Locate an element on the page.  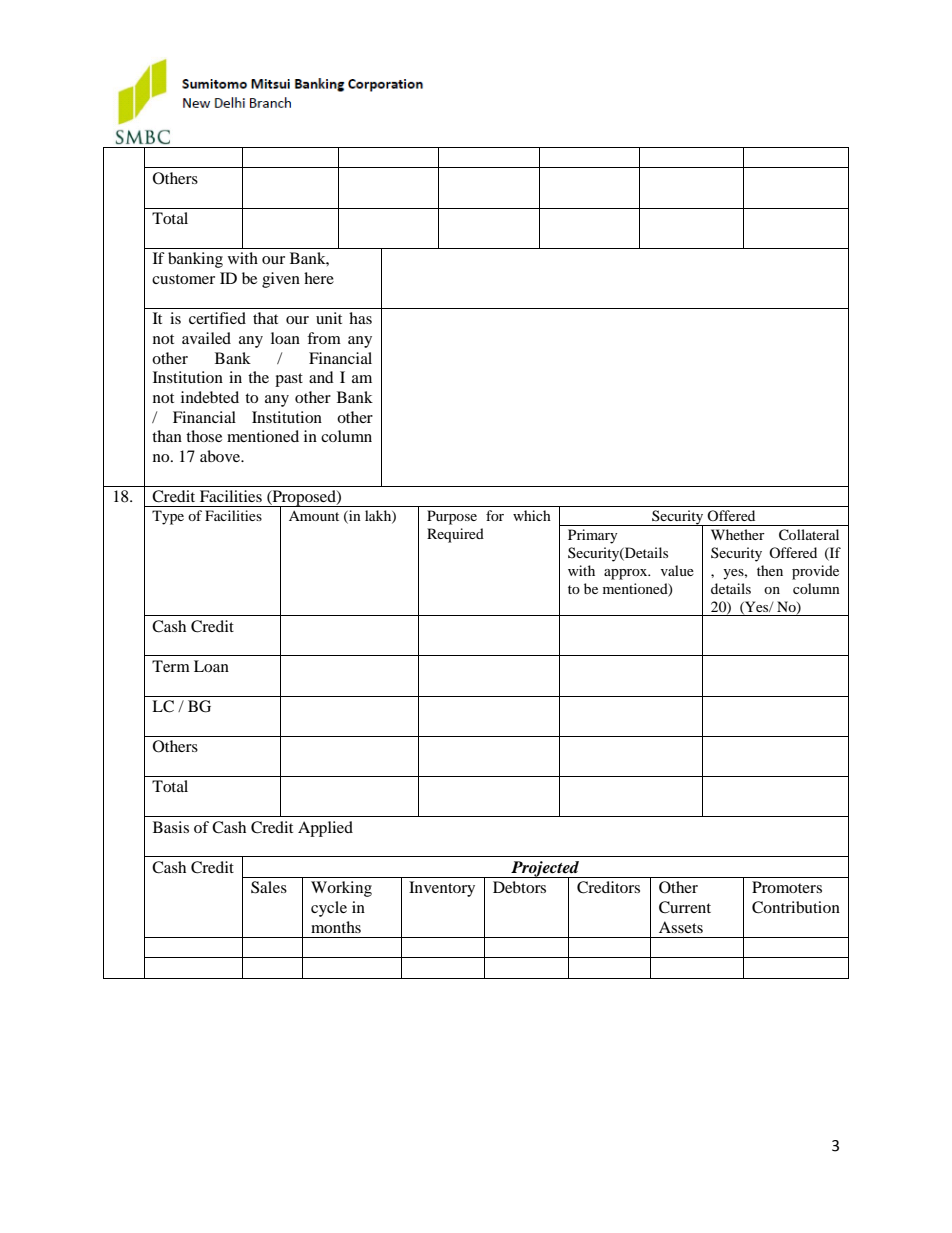
has is located at coordinates (360, 318).
